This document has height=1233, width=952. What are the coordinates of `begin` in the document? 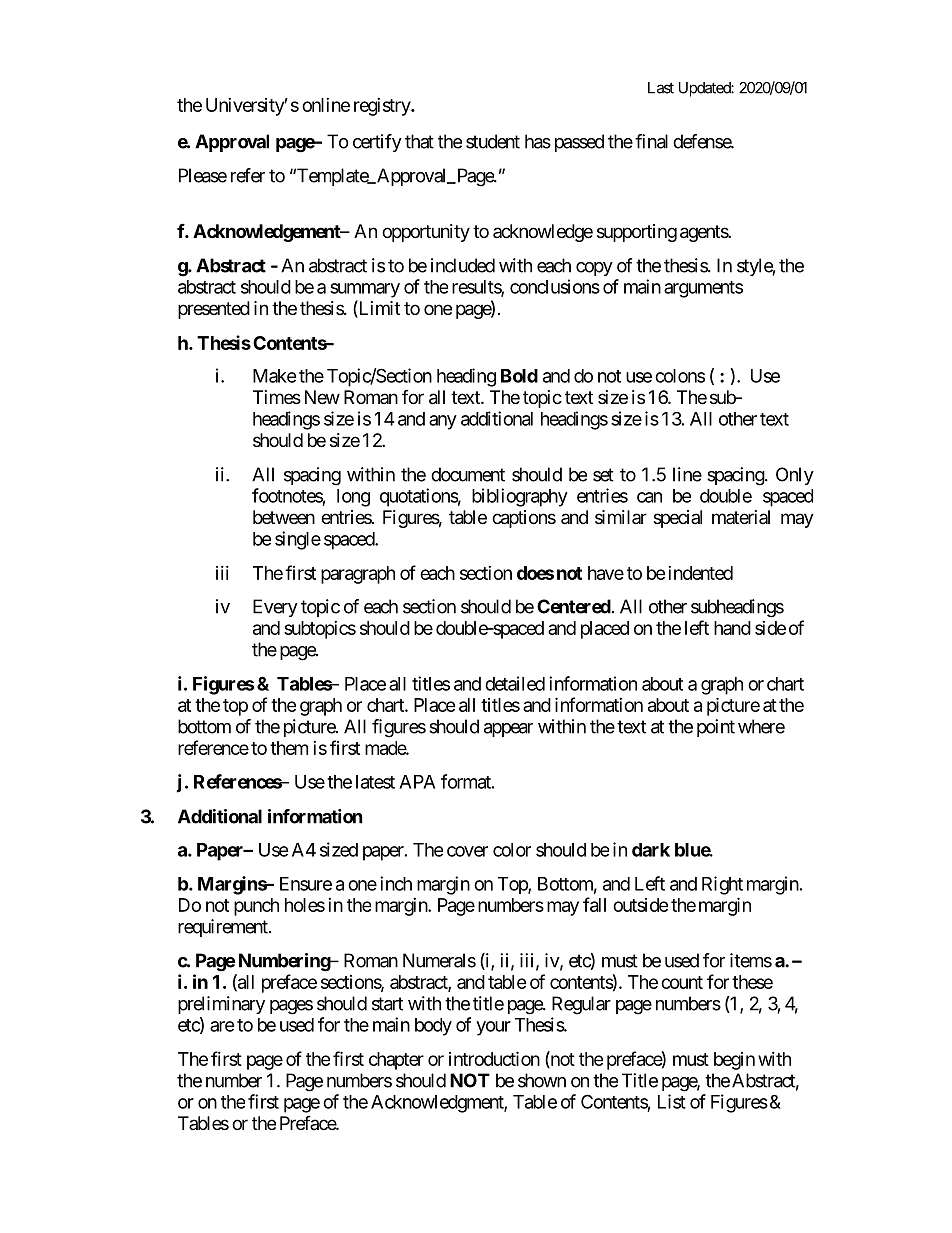 It's located at (734, 1061).
